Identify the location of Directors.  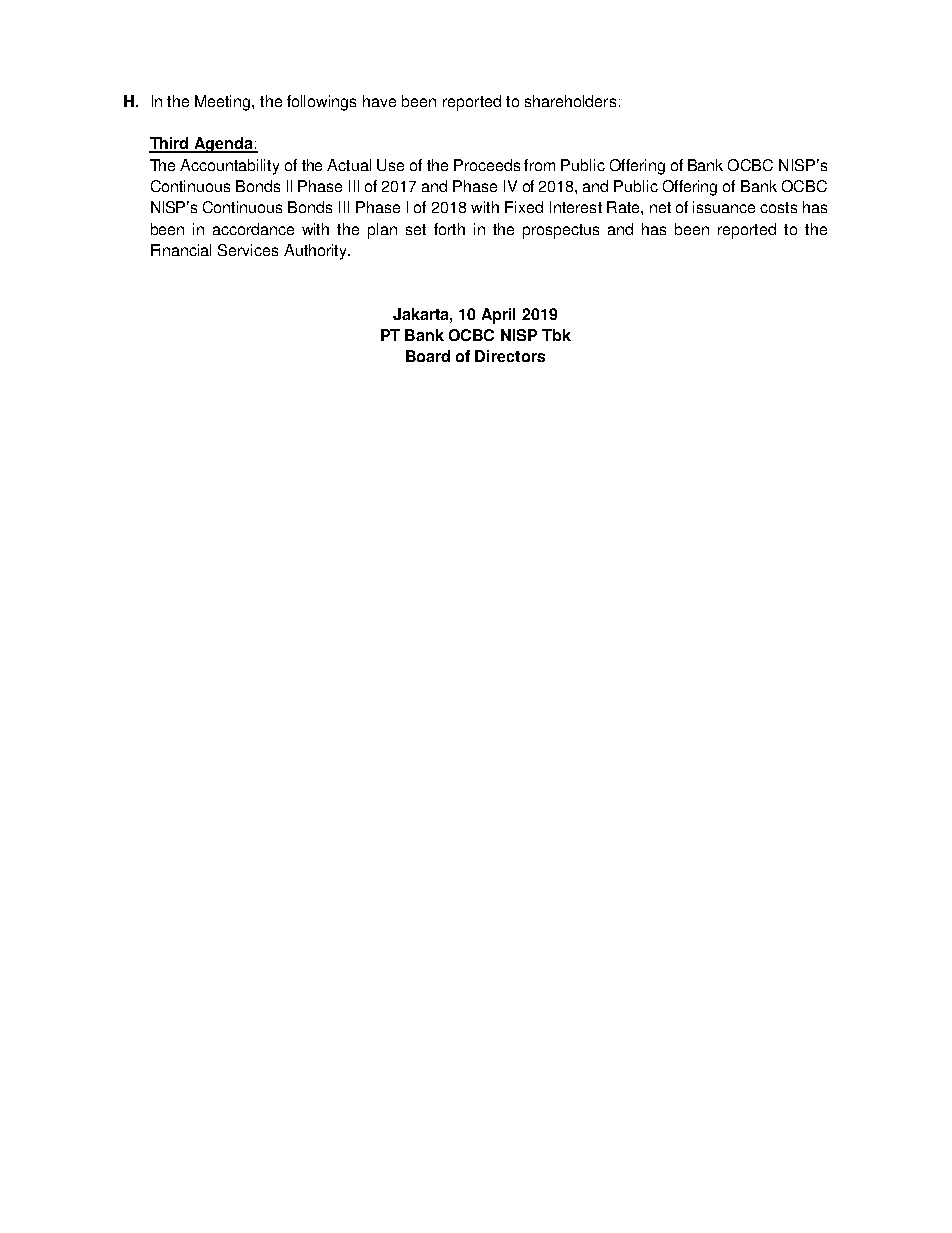
(510, 356).
